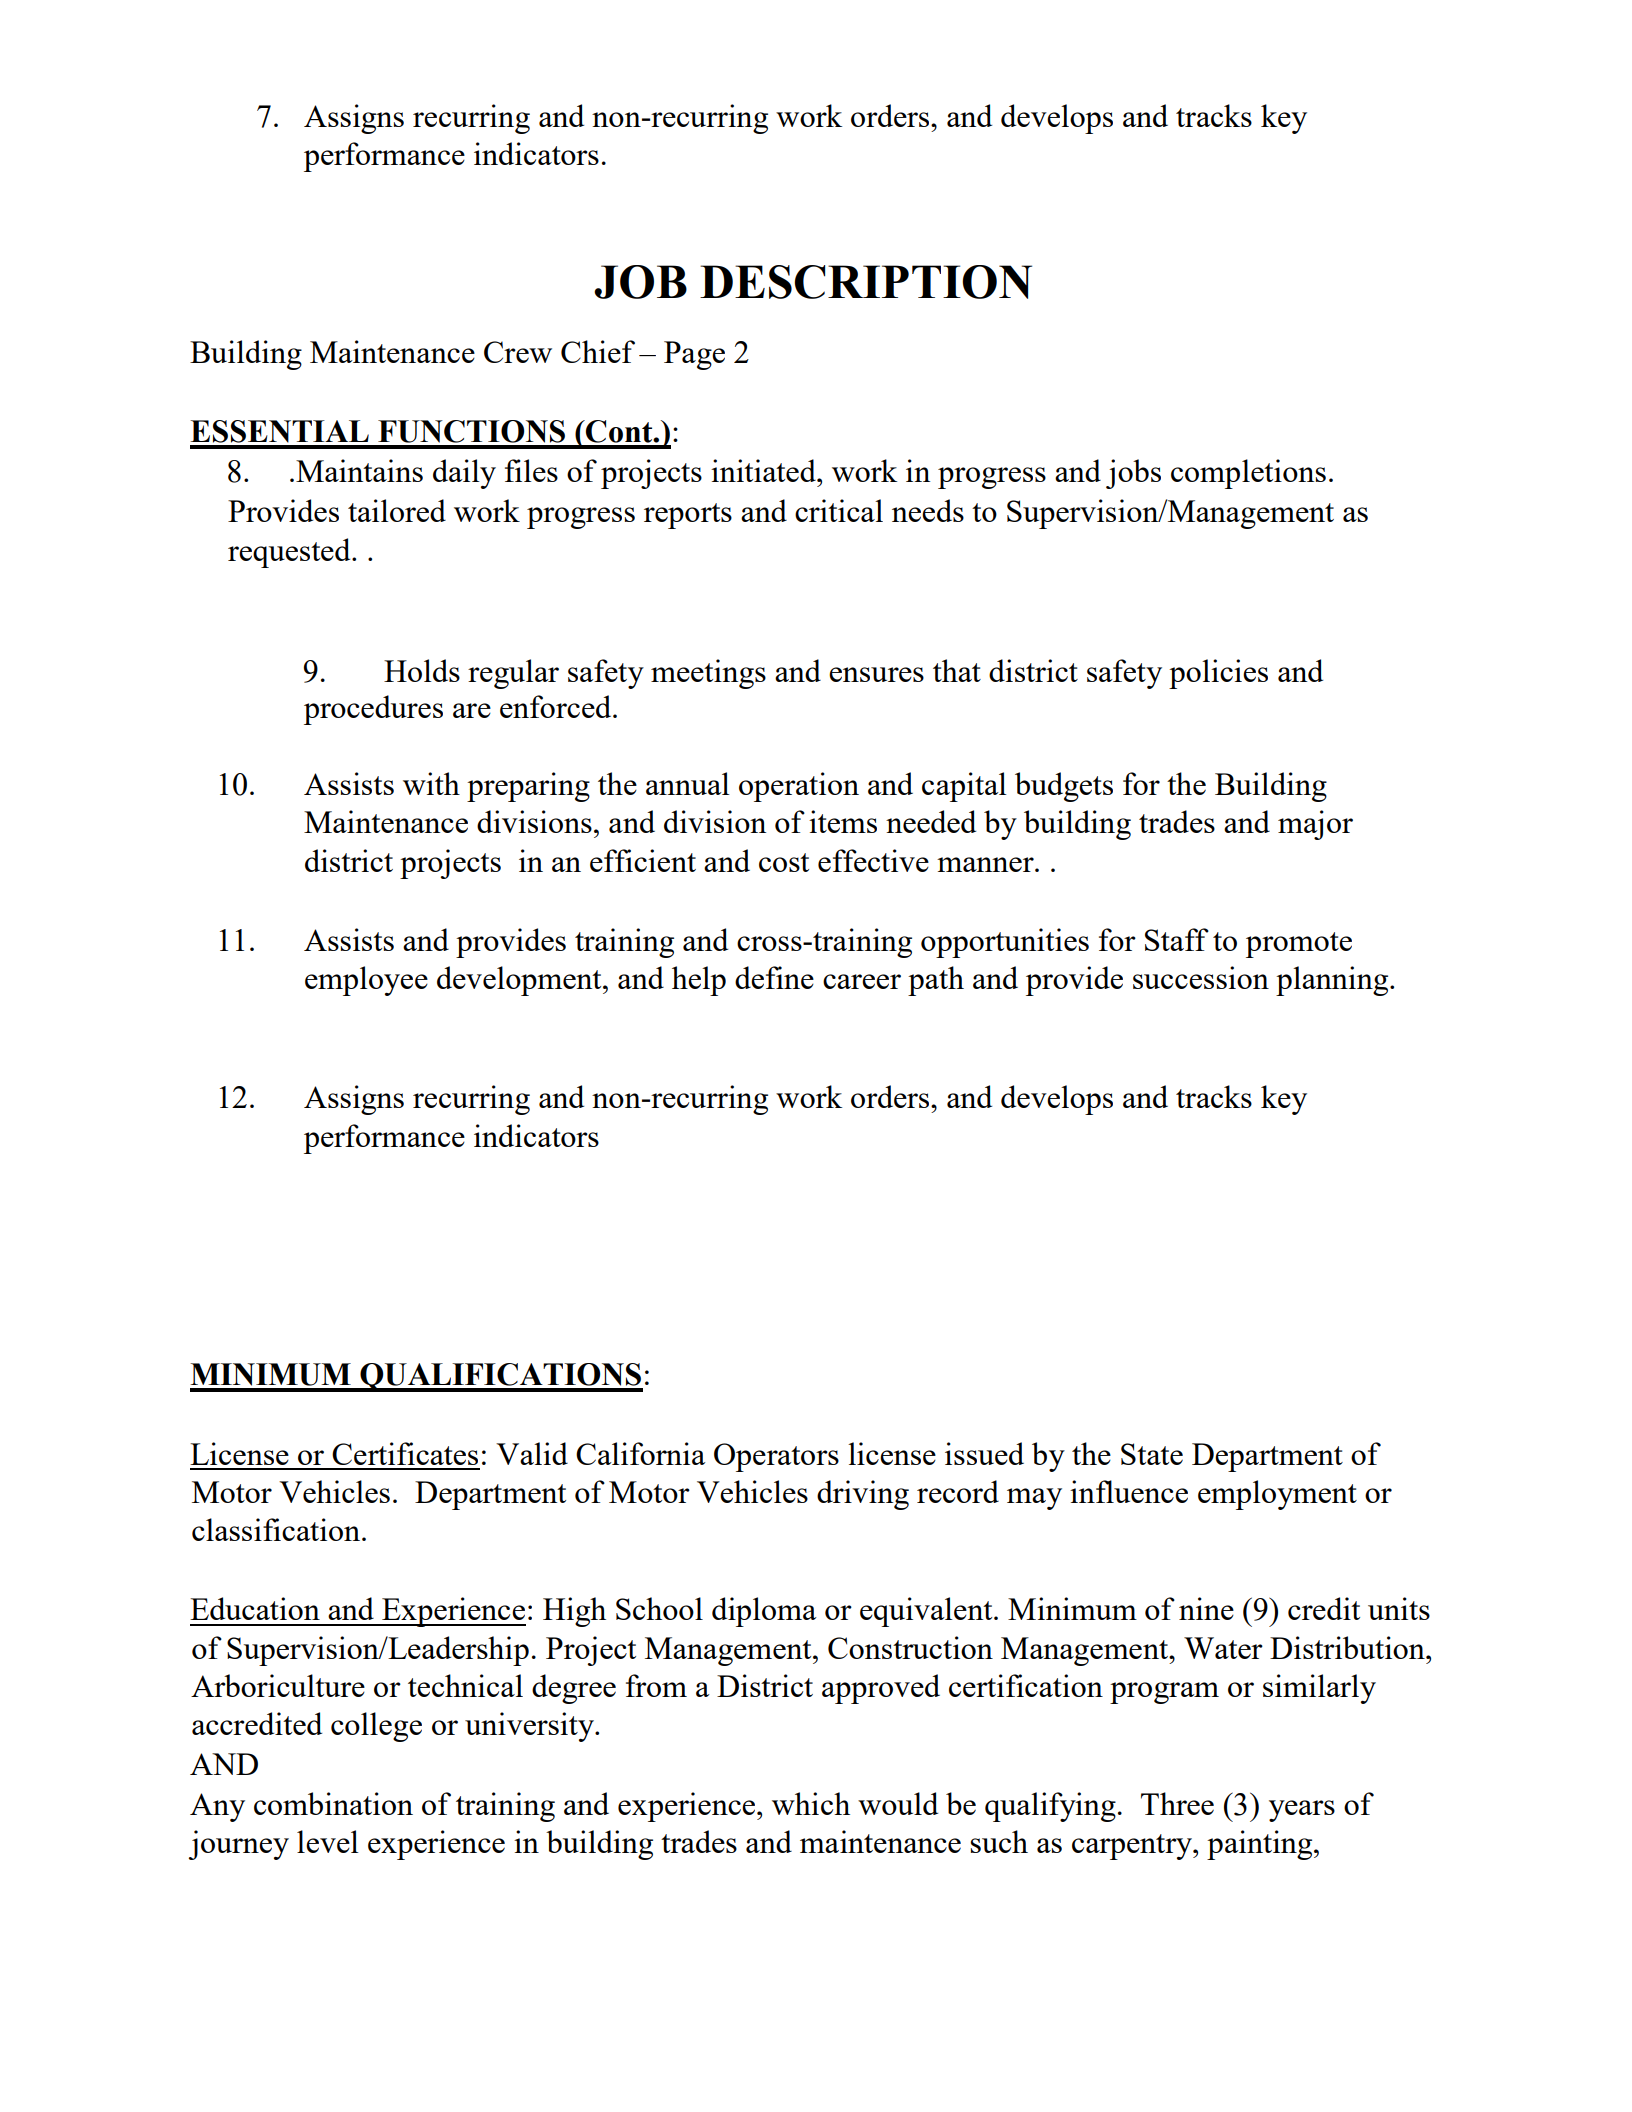  Describe the element at coordinates (774, 977) in the screenshot. I see `define` at that location.
